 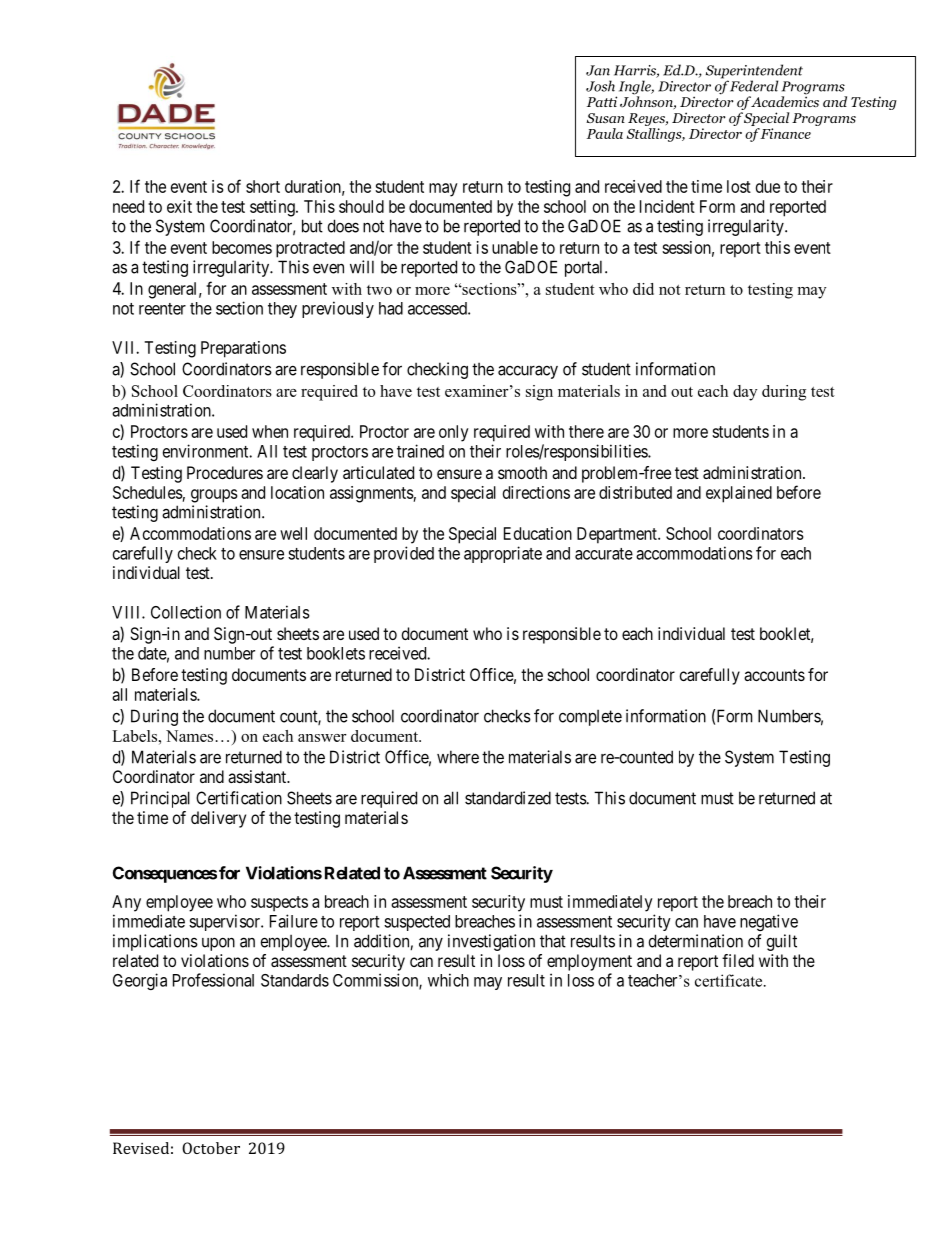 I want to click on suspected, so click(x=417, y=923).
